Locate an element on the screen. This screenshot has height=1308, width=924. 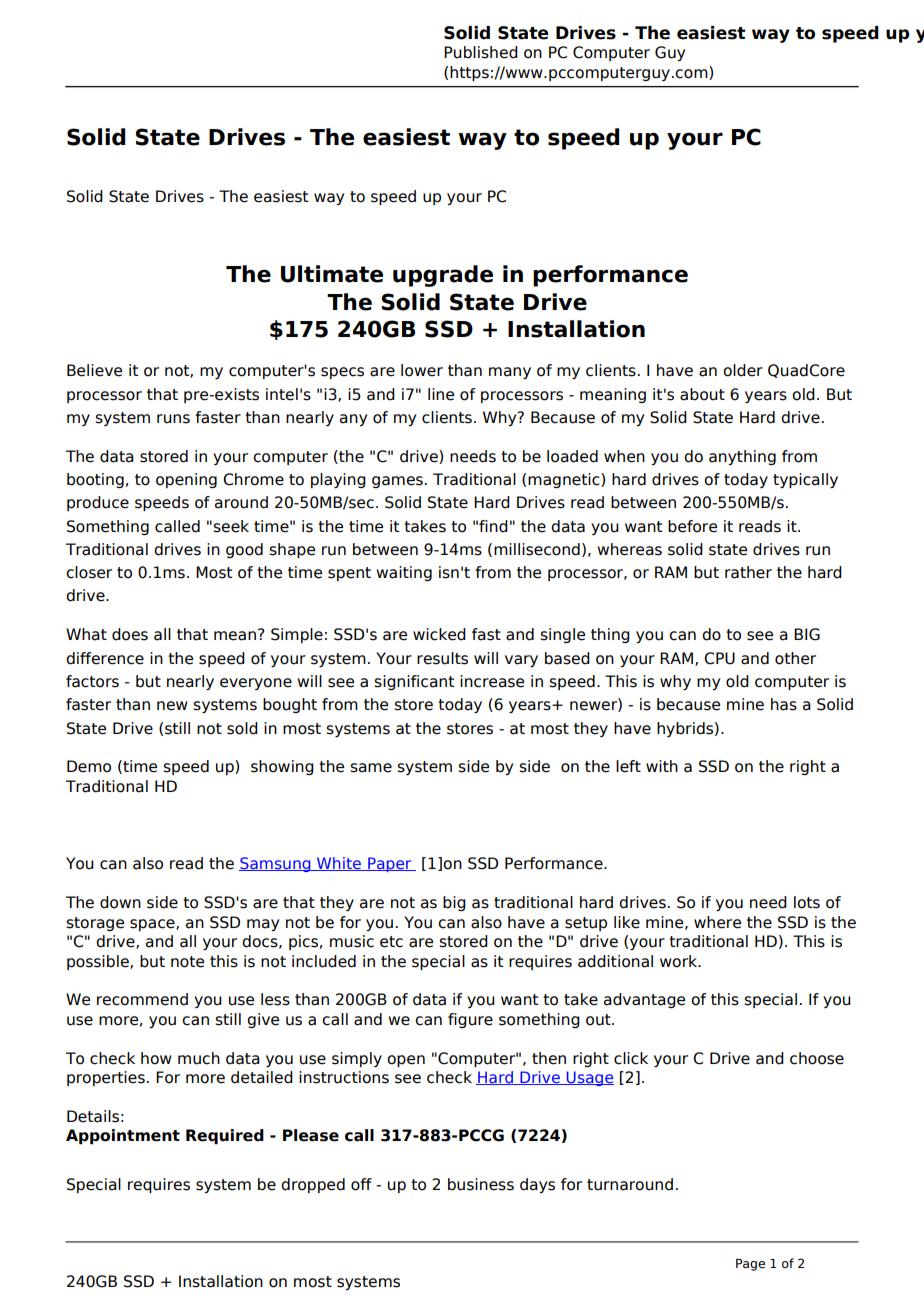
Required is located at coordinates (225, 1136).
